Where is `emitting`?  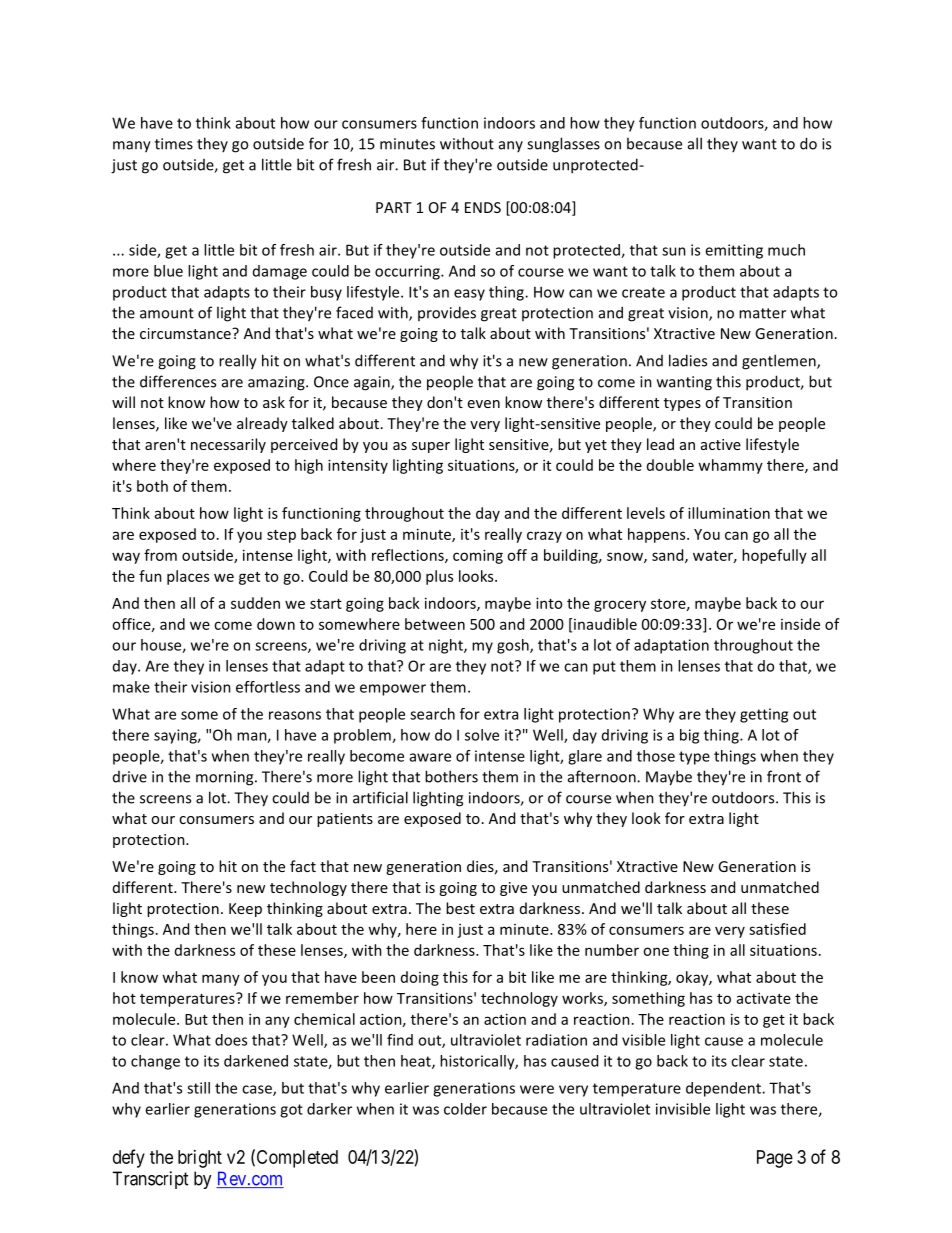
emitting is located at coordinates (734, 251).
